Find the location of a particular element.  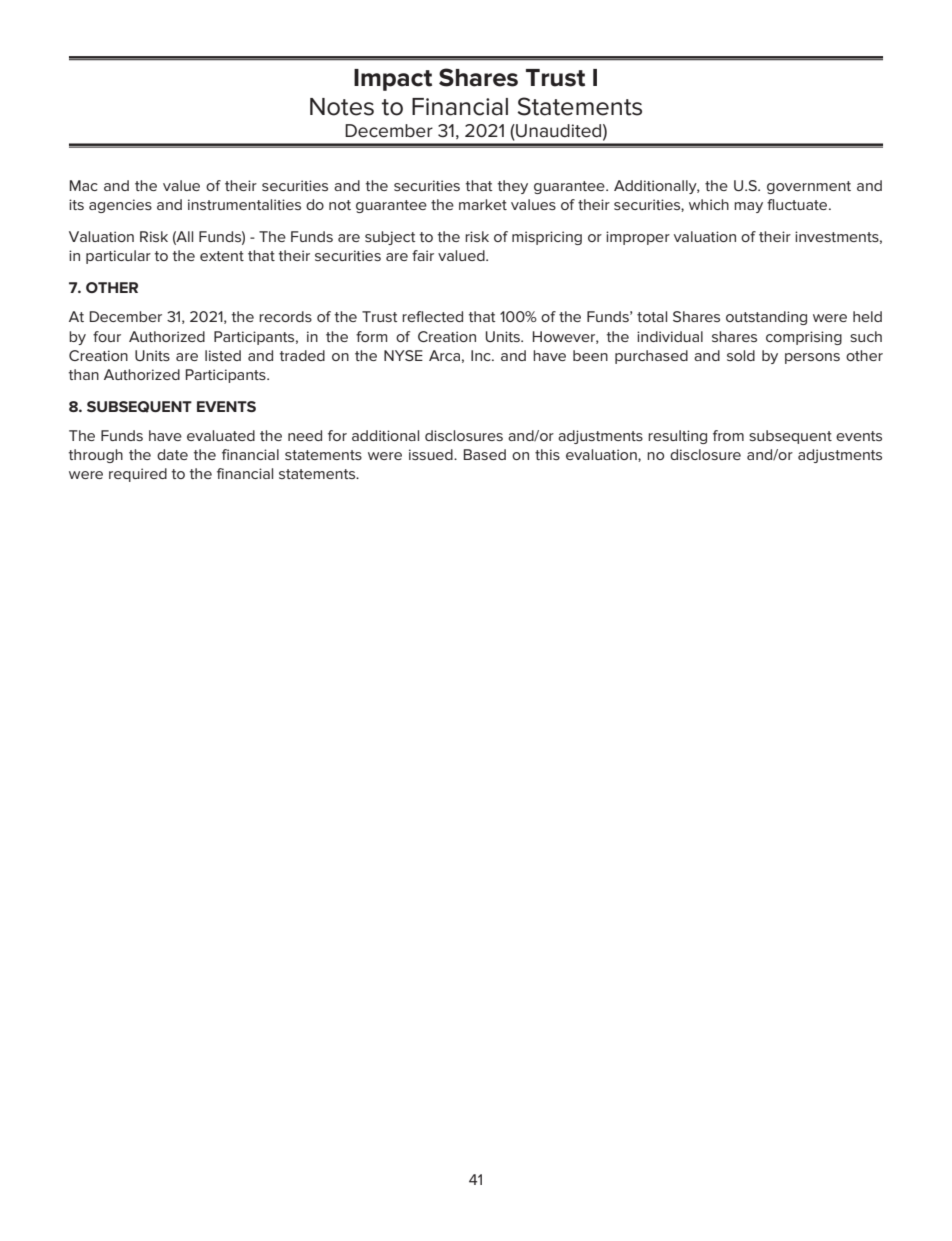

may is located at coordinates (748, 207).
